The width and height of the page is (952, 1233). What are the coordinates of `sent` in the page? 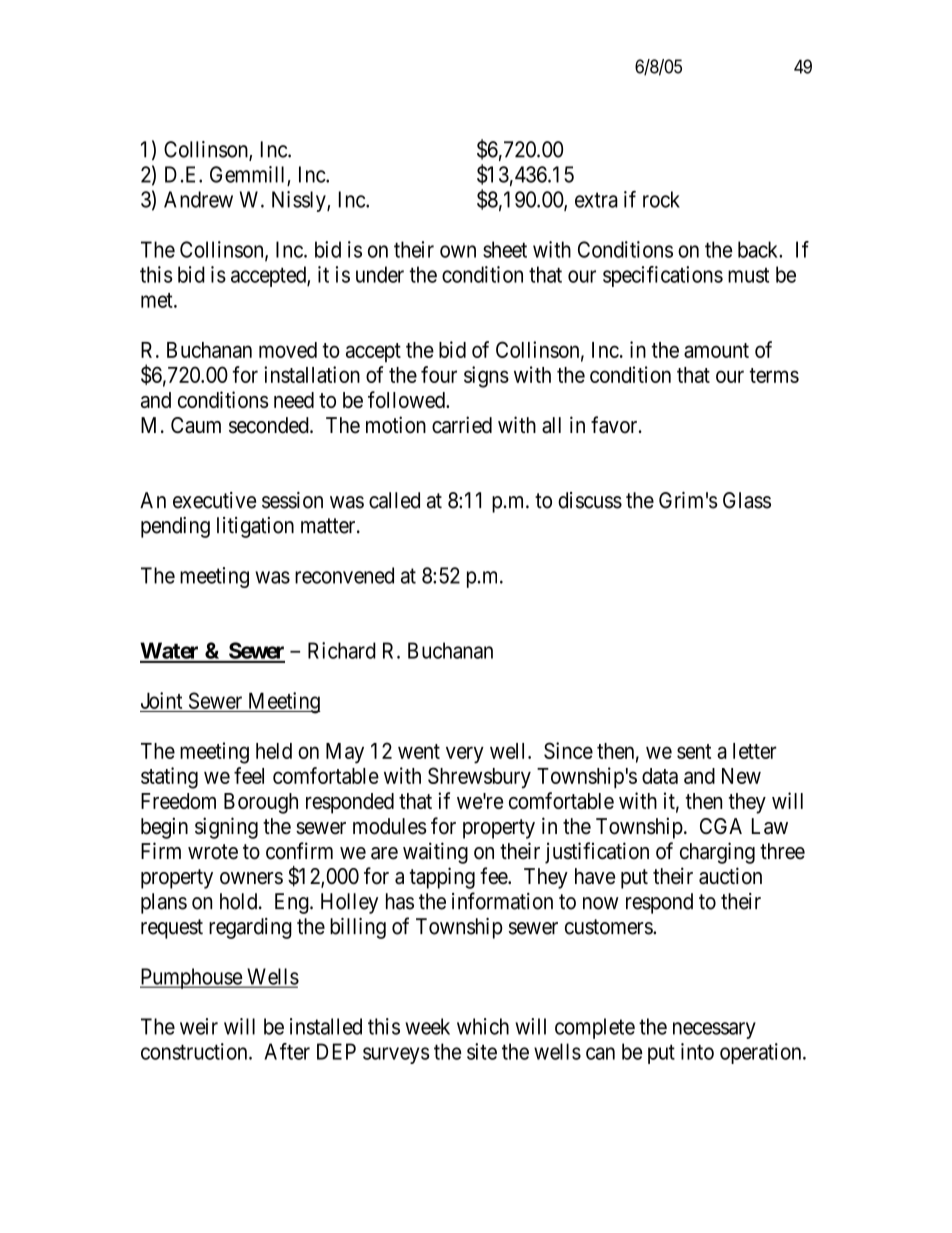 It's located at (694, 751).
